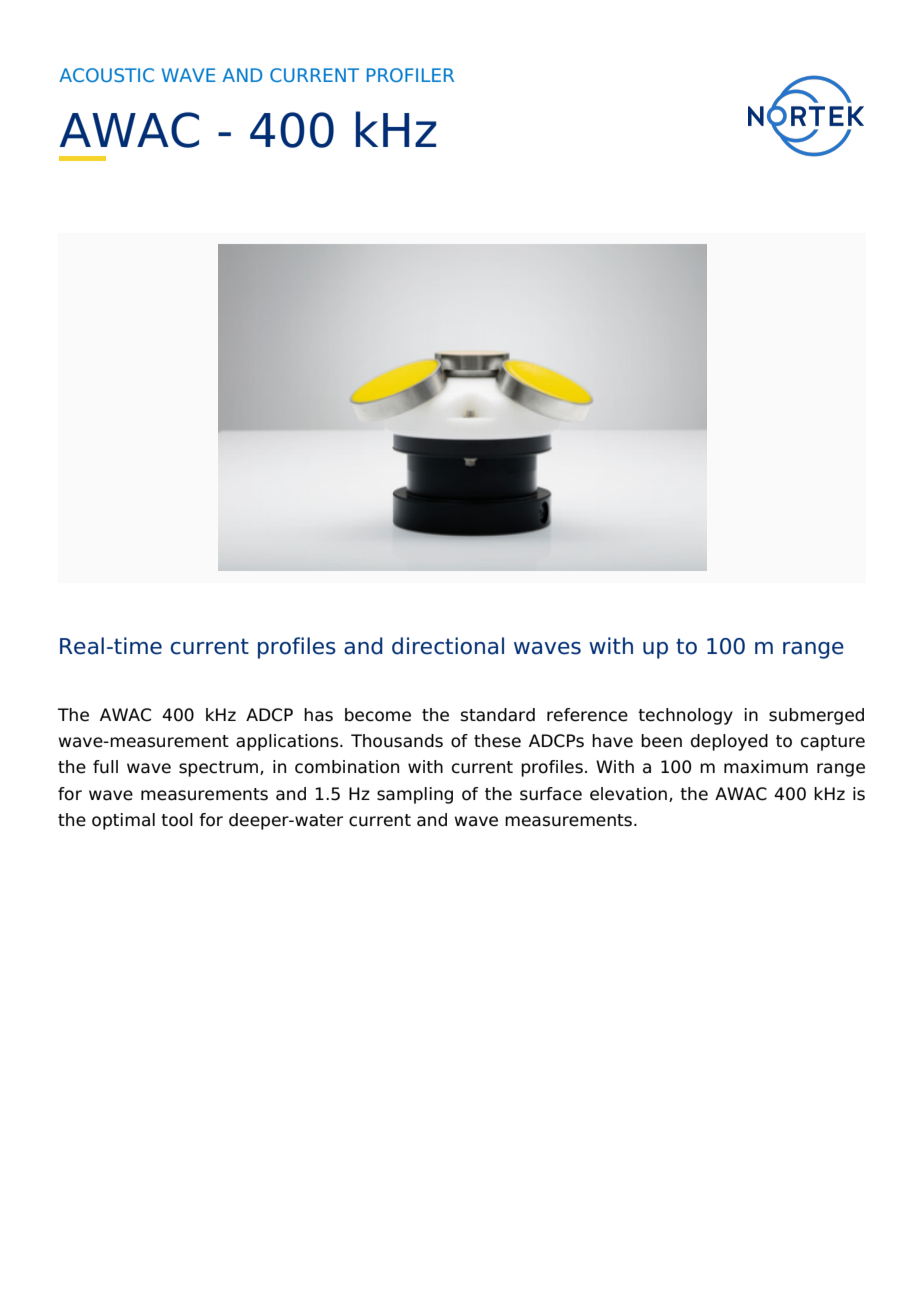 Image resolution: width=924 pixels, height=1308 pixels. What do you see at coordinates (685, 716) in the screenshot?
I see `technology` at bounding box center [685, 716].
